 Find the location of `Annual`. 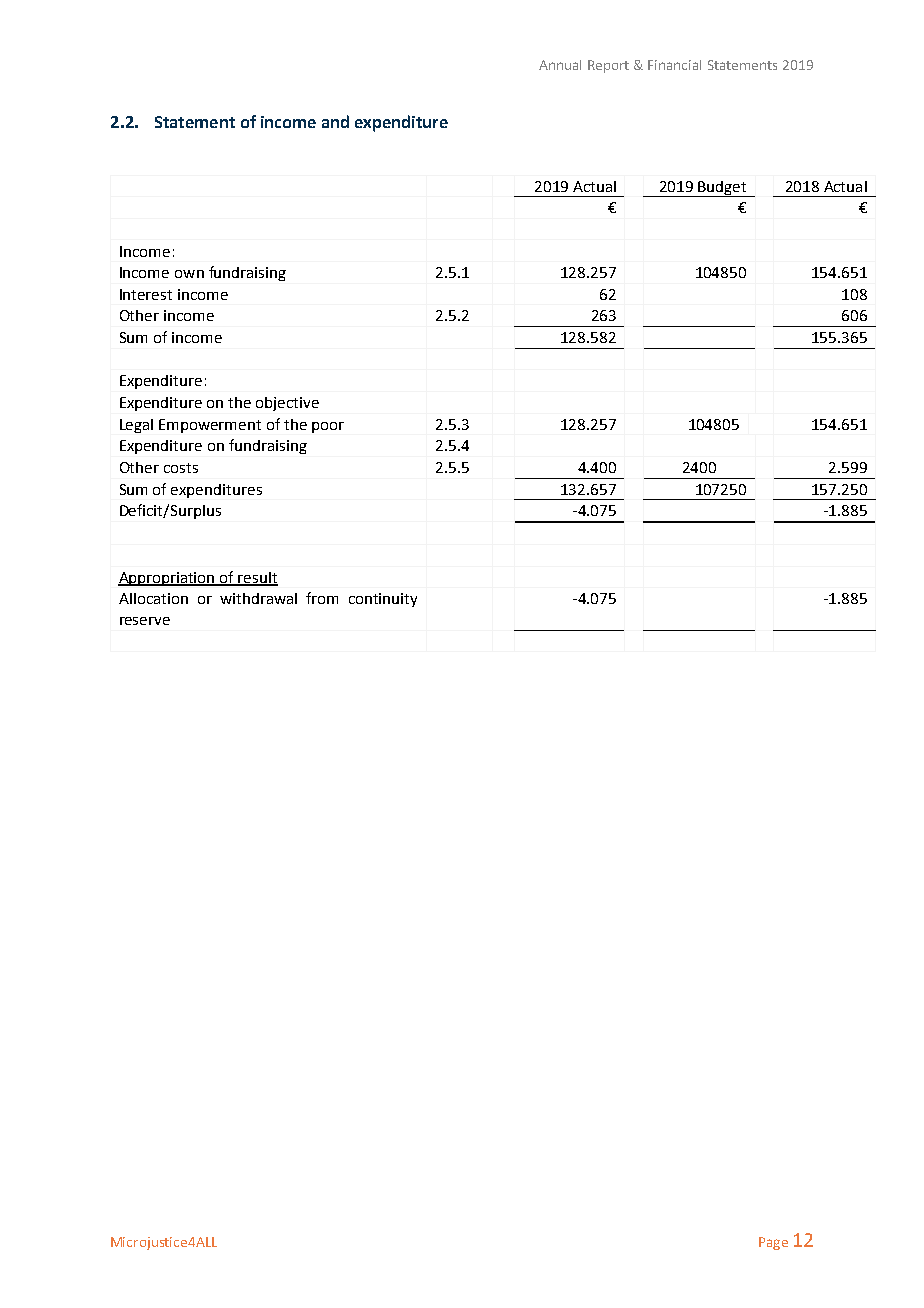

Annual is located at coordinates (560, 65).
